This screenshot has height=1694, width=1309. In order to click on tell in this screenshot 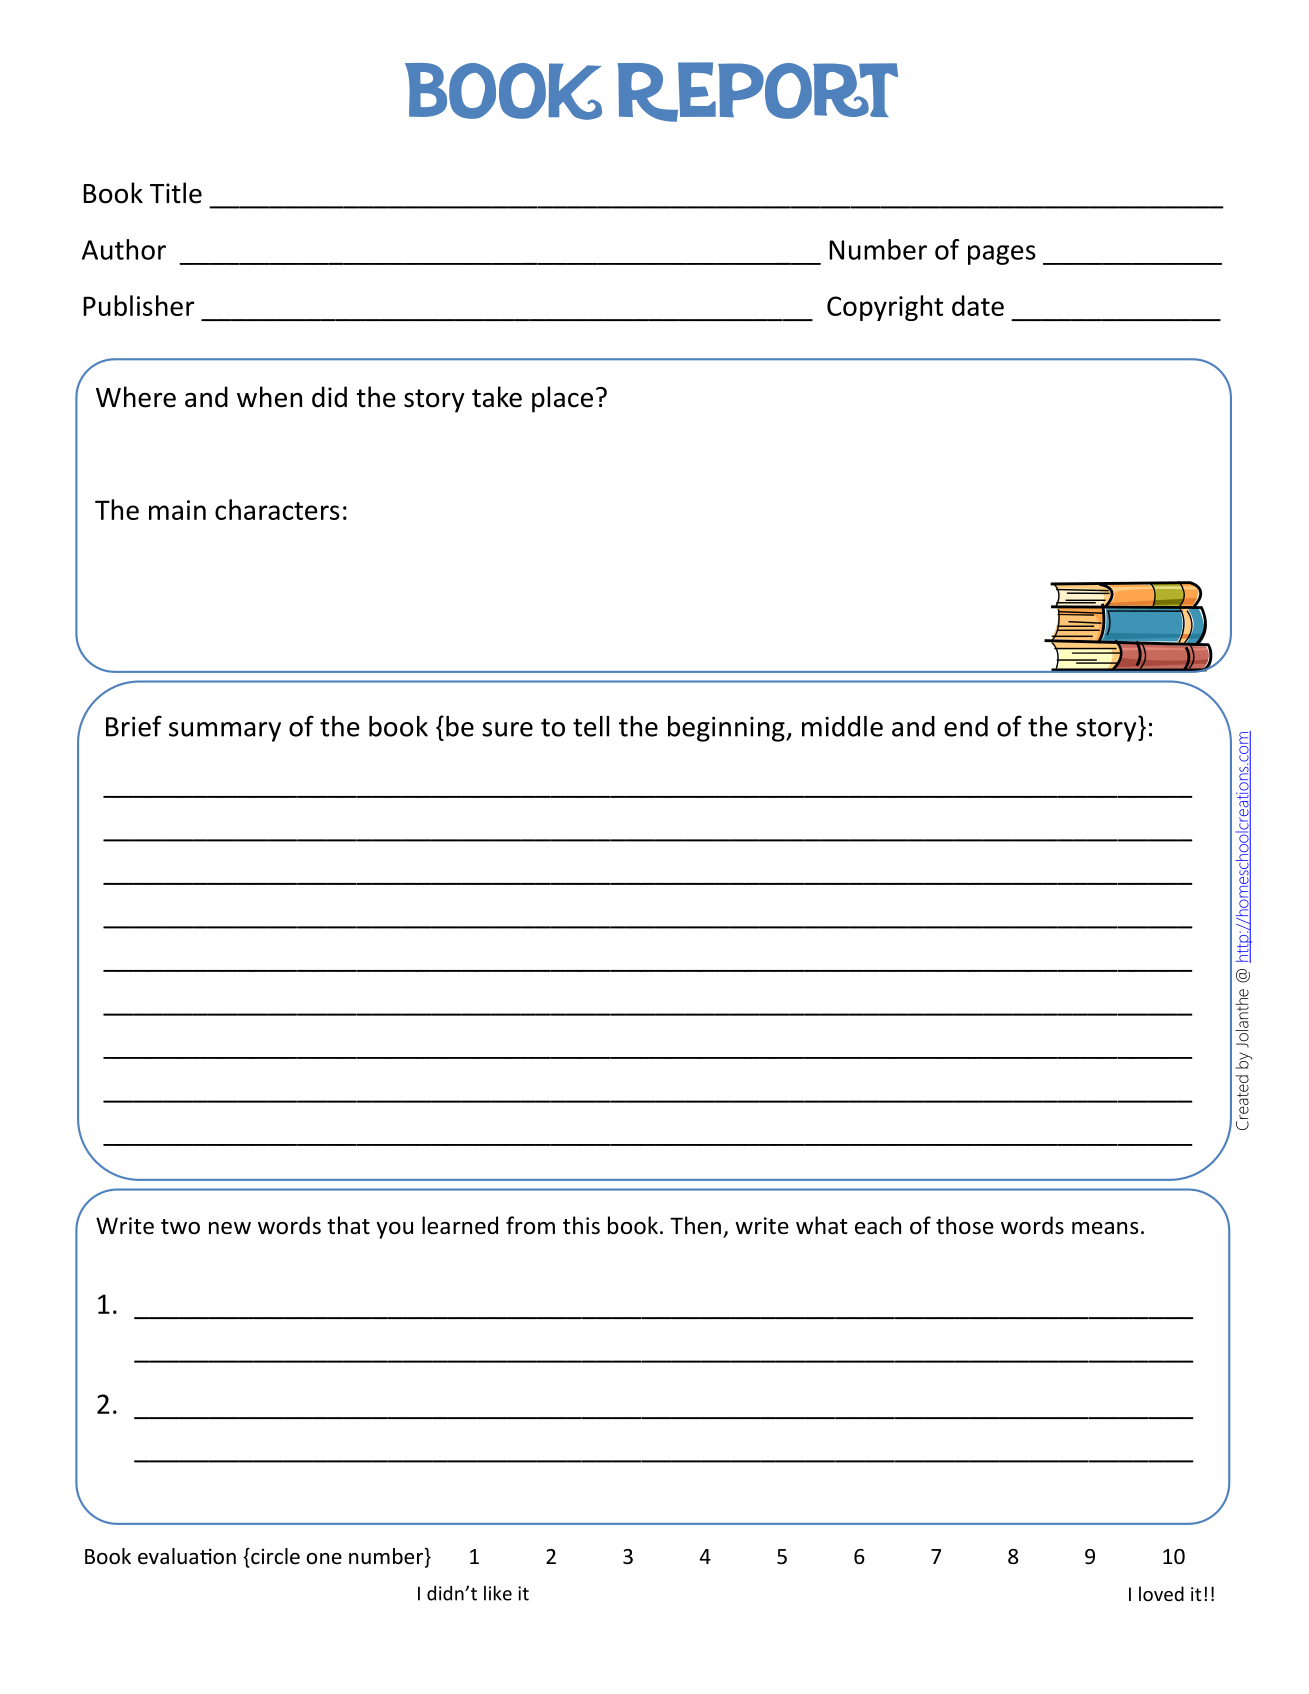, I will do `click(591, 726)`.
